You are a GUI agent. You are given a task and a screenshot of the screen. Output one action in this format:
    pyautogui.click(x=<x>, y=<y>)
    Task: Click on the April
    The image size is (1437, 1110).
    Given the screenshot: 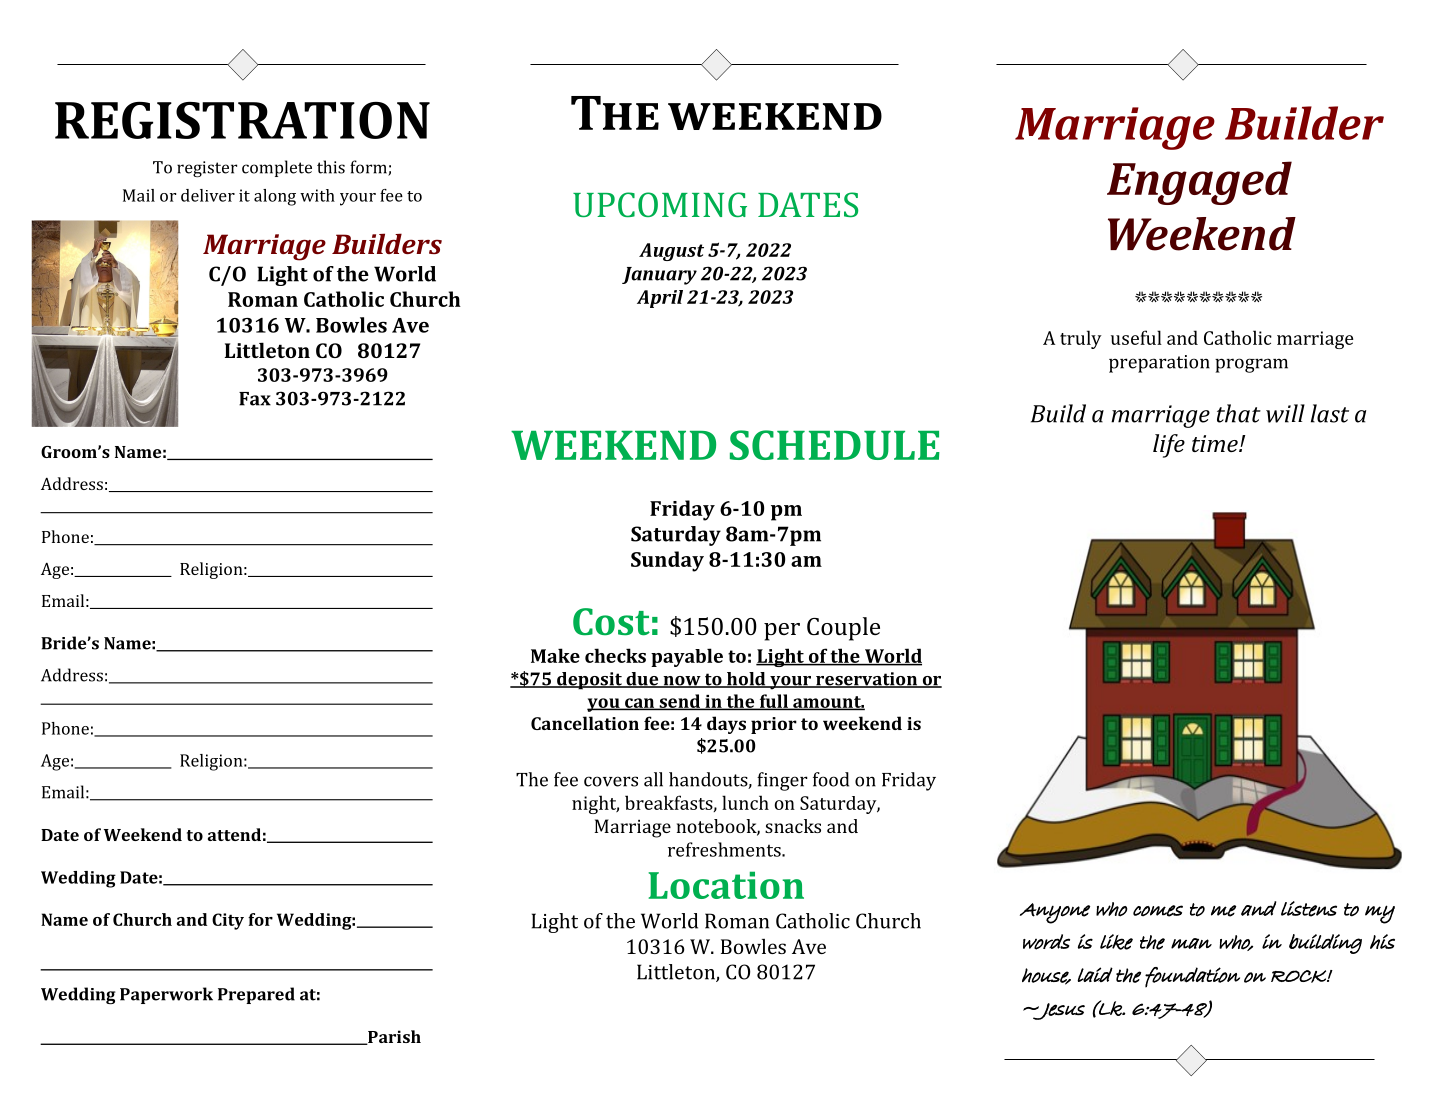 What is the action you would take?
    pyautogui.click(x=660, y=299)
